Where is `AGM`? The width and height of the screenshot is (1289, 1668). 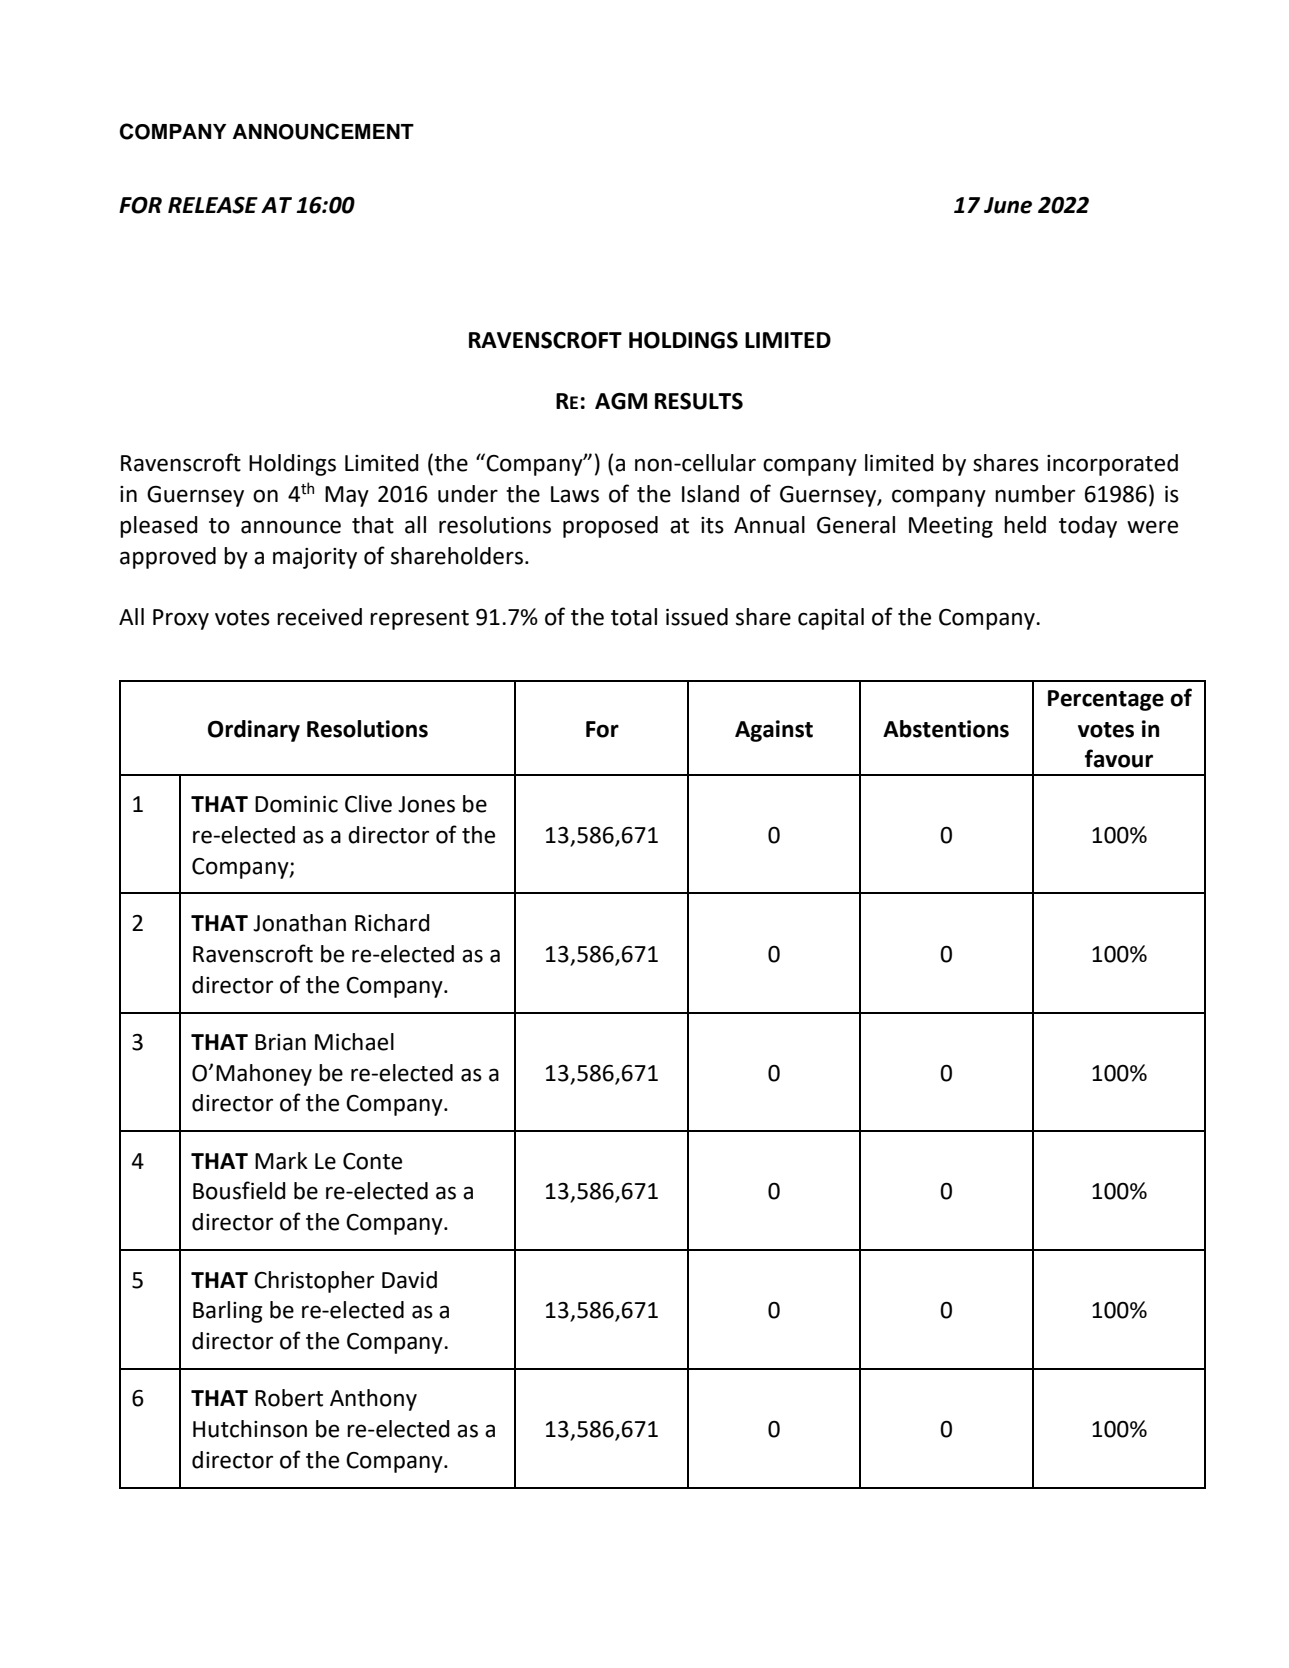 AGM is located at coordinates (621, 401).
